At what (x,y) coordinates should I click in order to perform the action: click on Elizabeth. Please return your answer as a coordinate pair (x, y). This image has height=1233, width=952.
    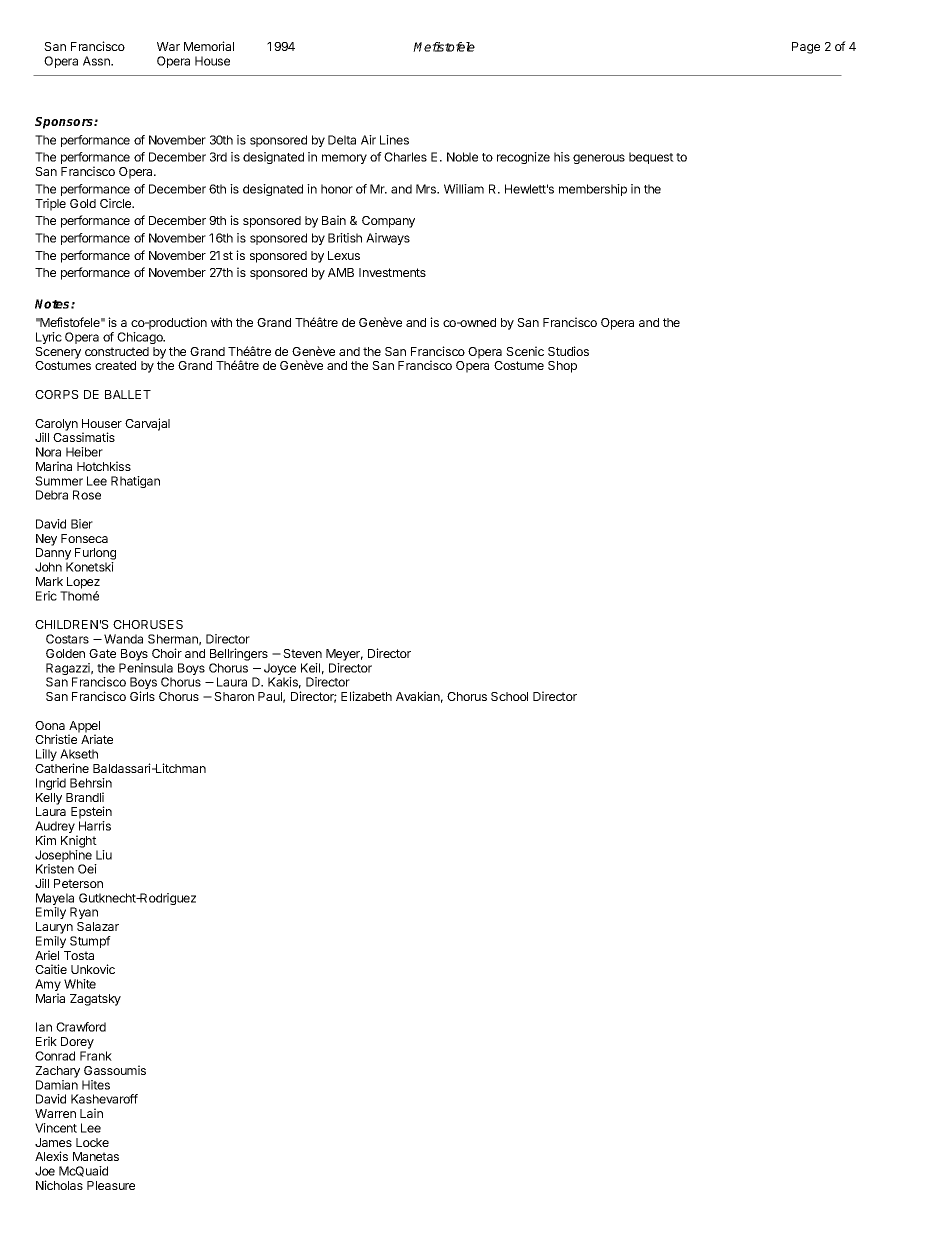
    Looking at the image, I should click on (366, 696).
